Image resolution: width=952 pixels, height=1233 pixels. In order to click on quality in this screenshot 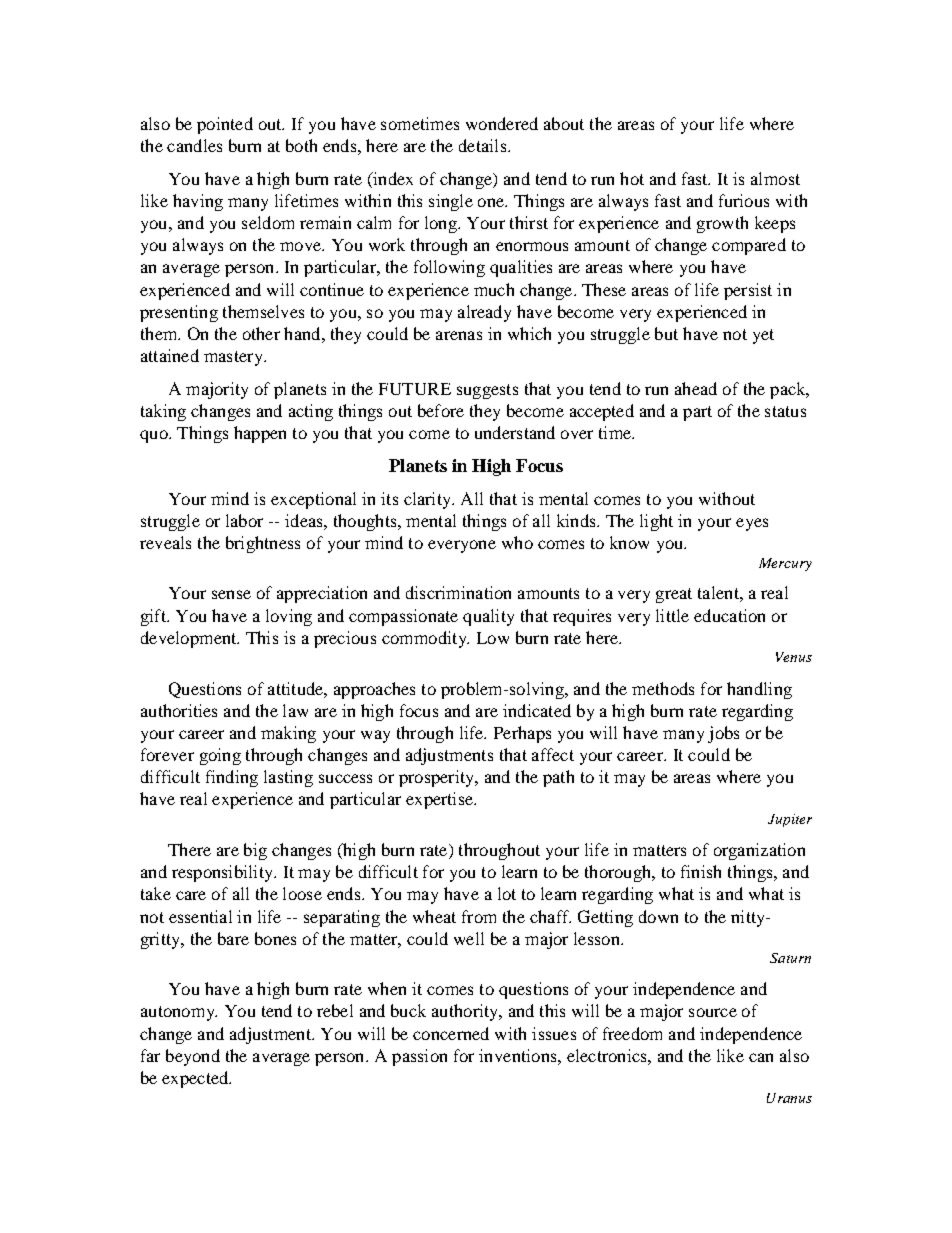, I will do `click(488, 617)`.
